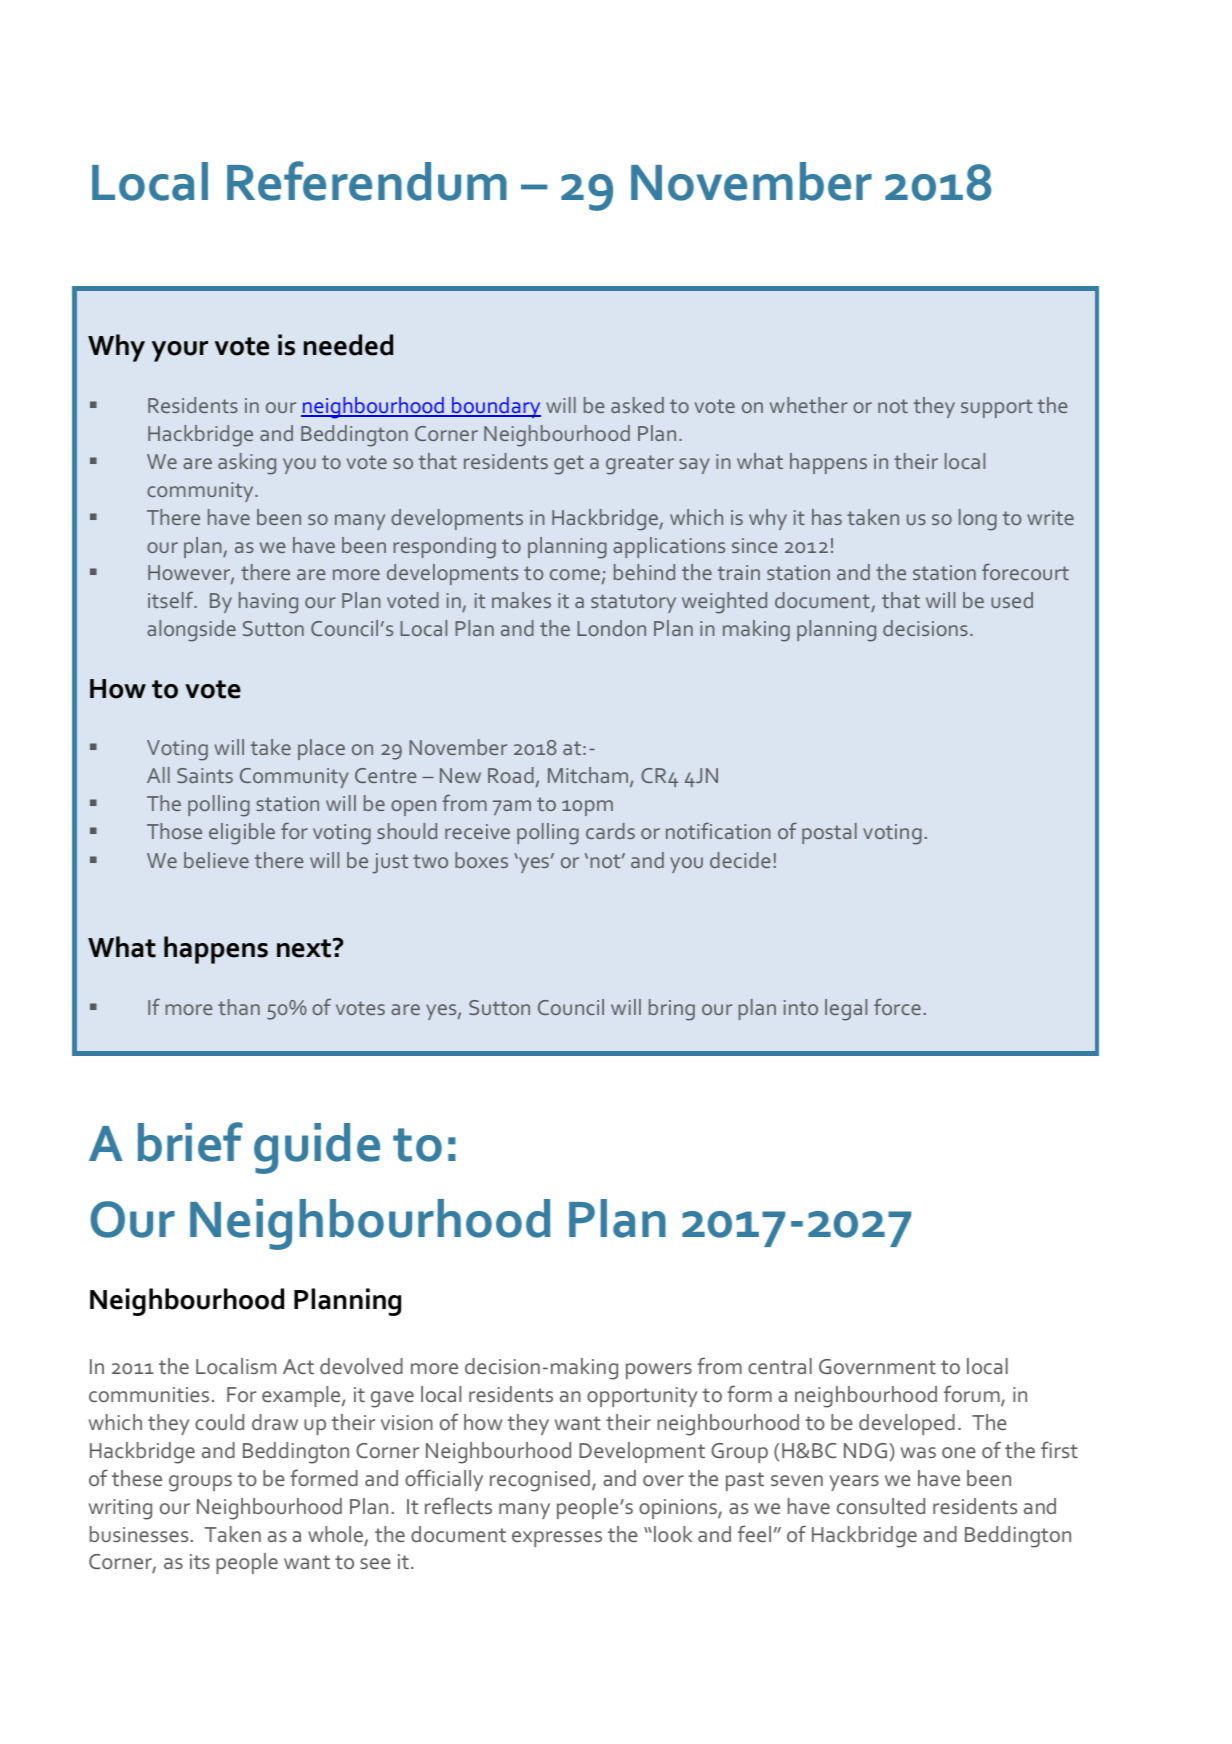 Image resolution: width=1232 pixels, height=1744 pixels. Describe the element at coordinates (997, 408) in the screenshot. I see `support` at that location.
